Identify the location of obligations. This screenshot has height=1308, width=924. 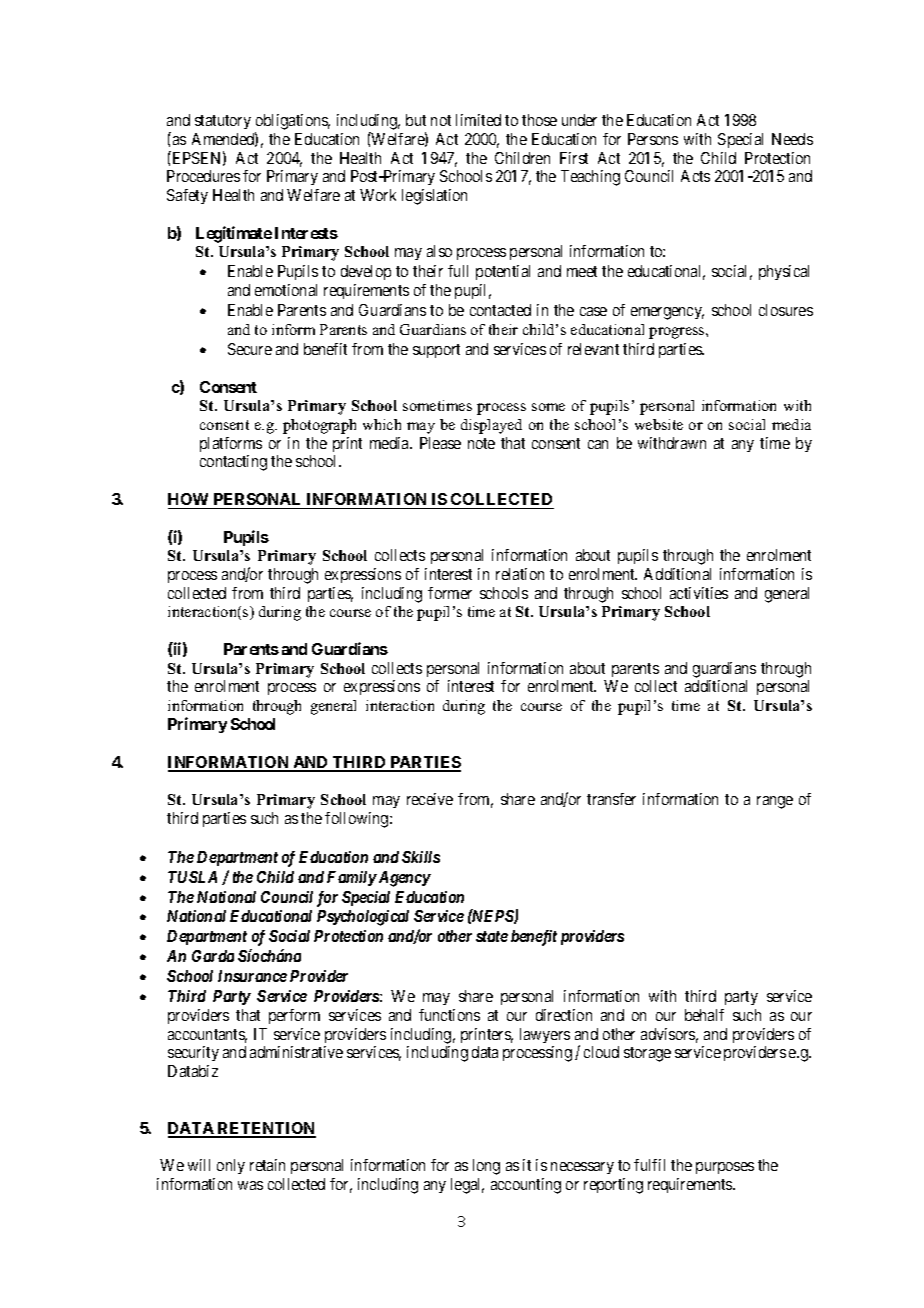
(292, 123).
